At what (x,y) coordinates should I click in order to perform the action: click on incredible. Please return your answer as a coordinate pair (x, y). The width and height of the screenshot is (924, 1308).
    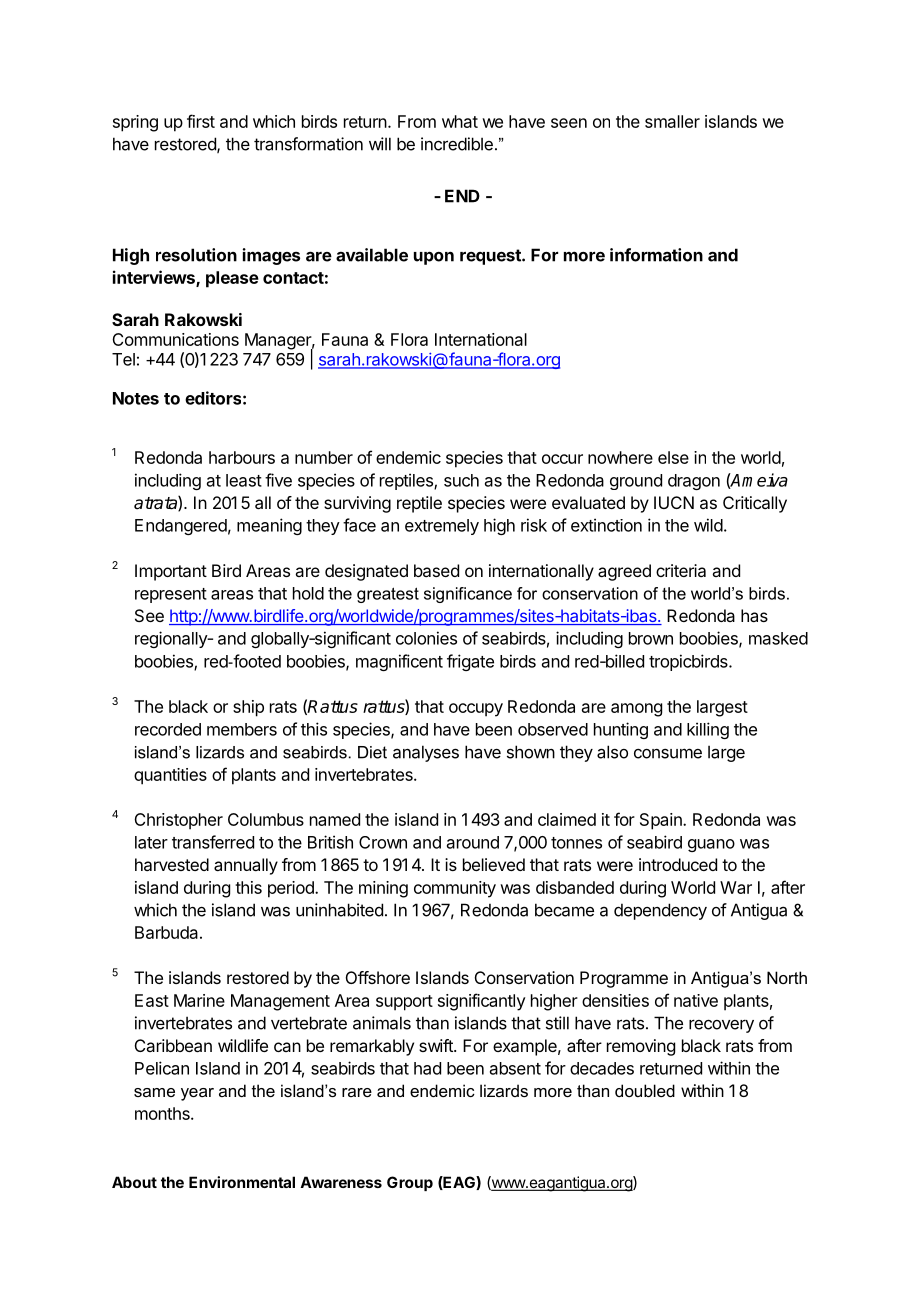
    Looking at the image, I should click on (457, 144).
